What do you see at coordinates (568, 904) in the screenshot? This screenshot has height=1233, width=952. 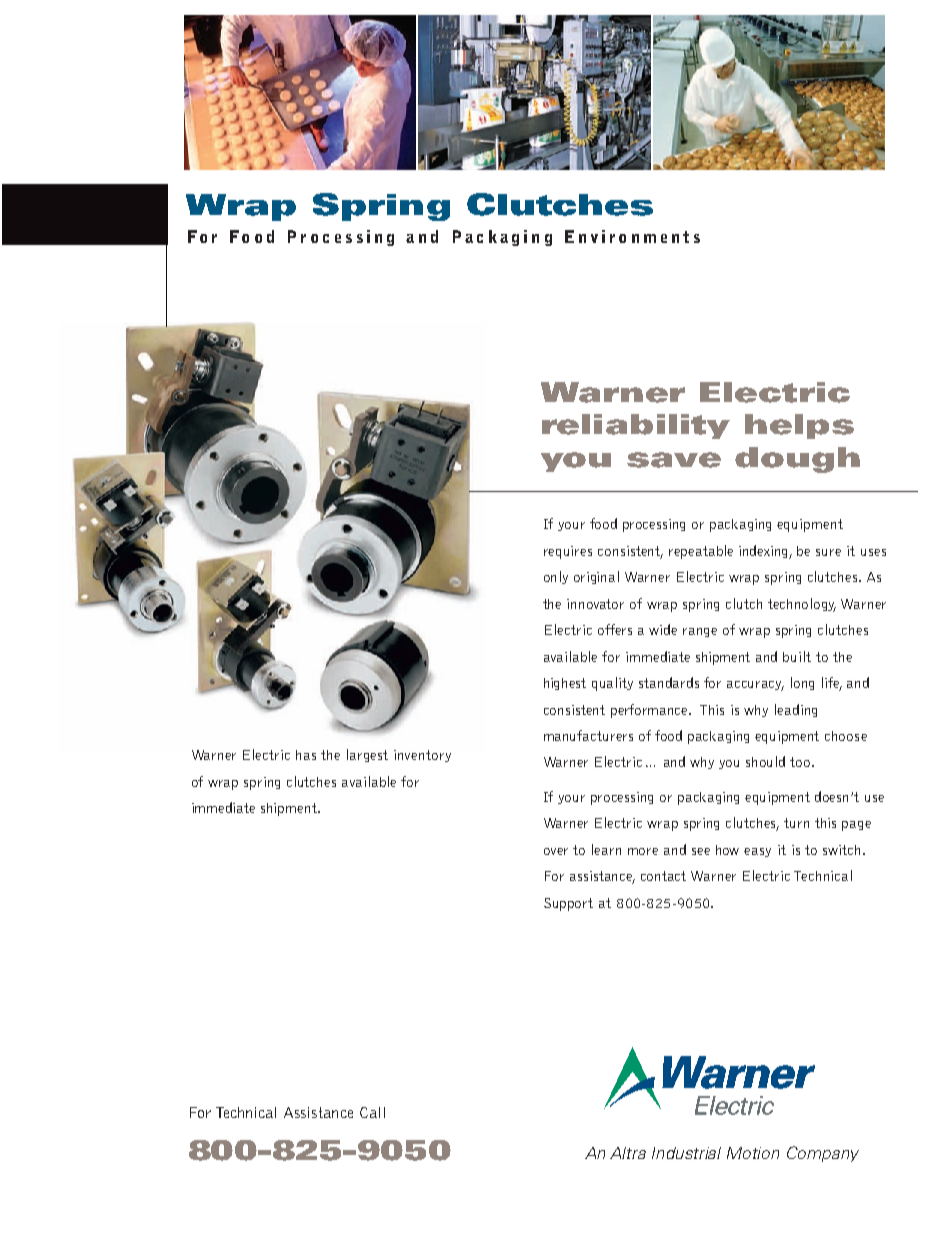 I see `Support` at bounding box center [568, 904].
